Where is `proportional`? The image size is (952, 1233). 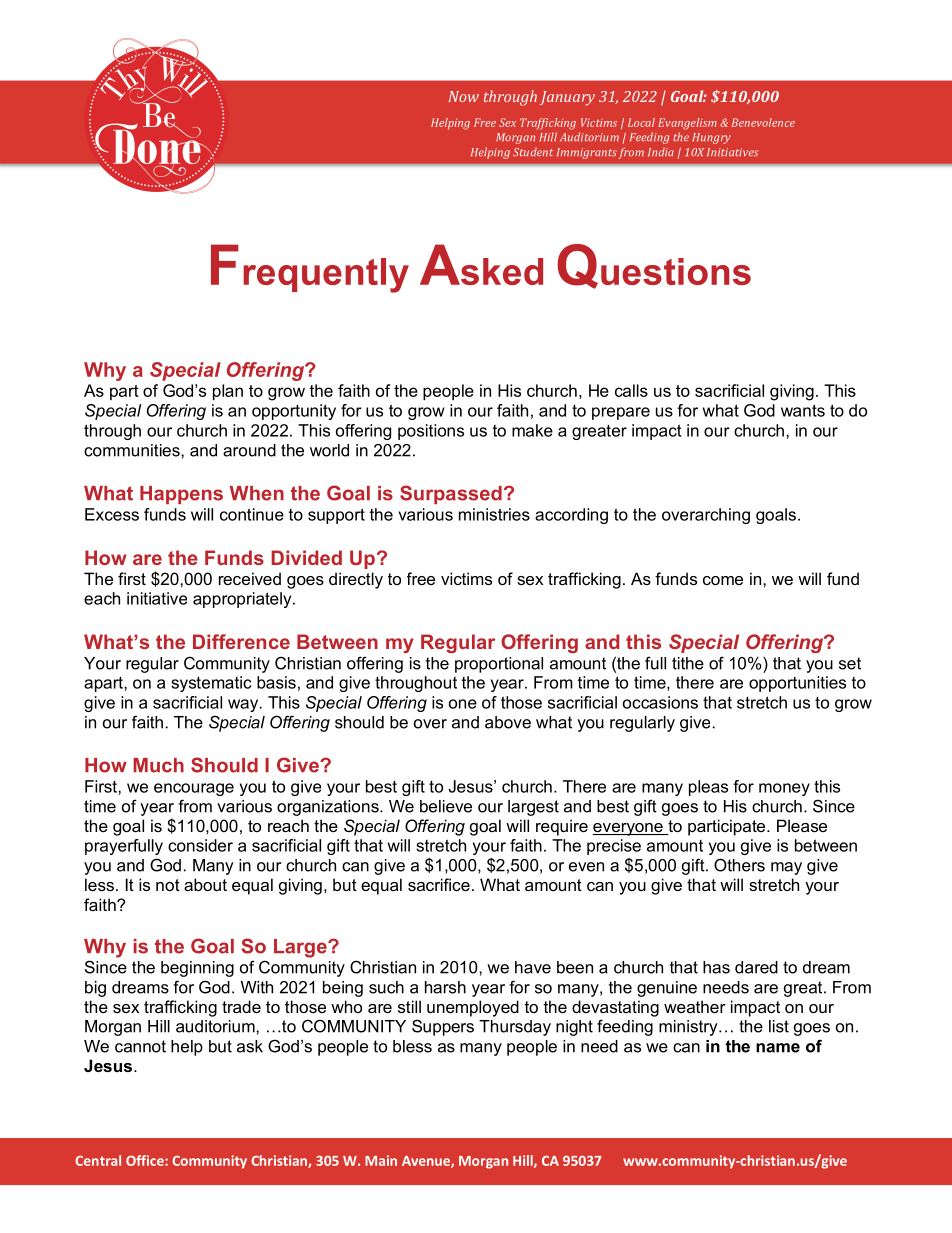
proportional is located at coordinates (499, 665).
